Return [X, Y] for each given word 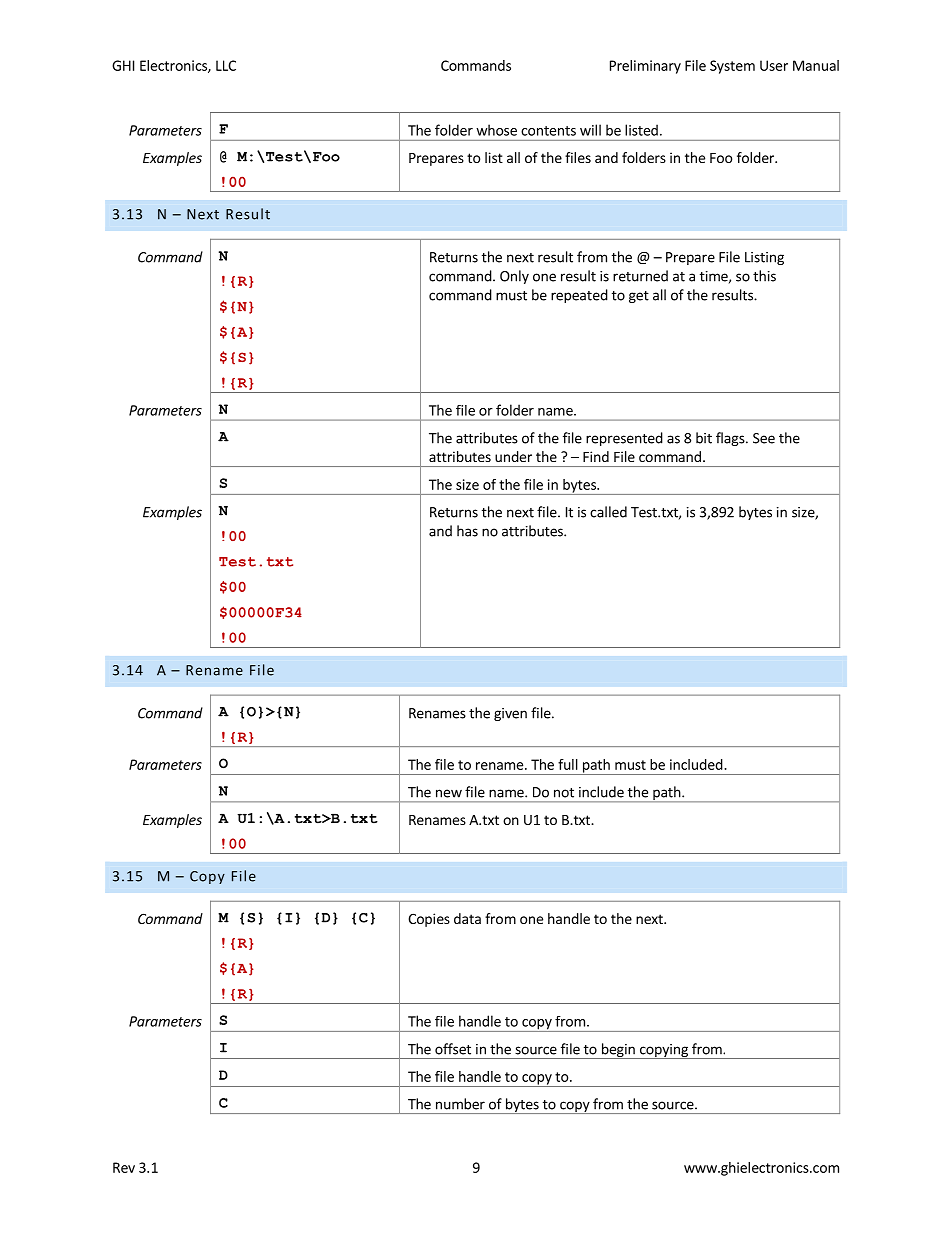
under [513, 456]
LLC [226, 65]
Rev [124, 1167]
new [449, 793]
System [732, 67]
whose [496, 130]
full [568, 764]
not [564, 793]
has [467, 531]
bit [704, 438]
